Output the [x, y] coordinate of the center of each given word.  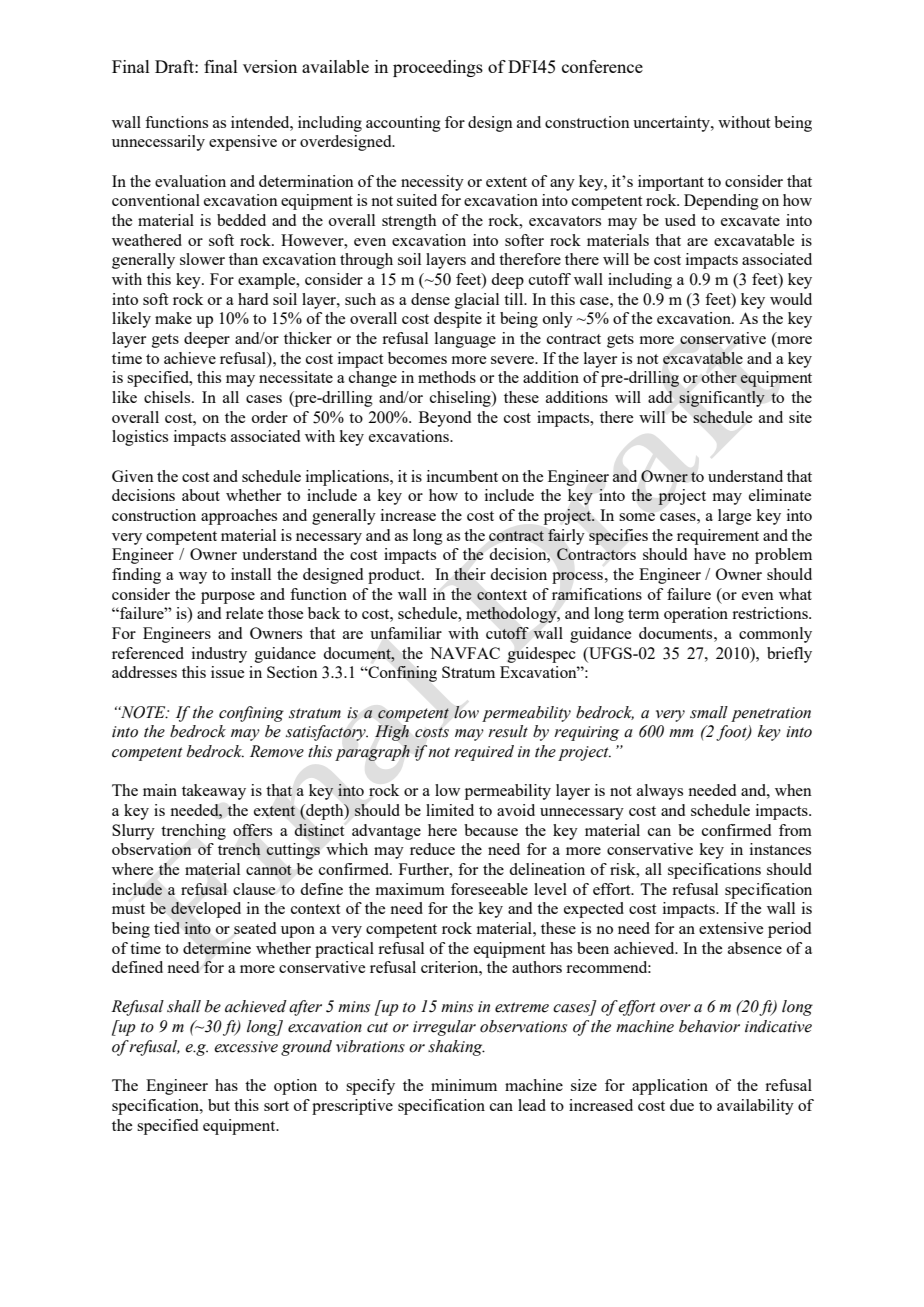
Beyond [445, 419]
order [270, 417]
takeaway [214, 792]
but [219, 1105]
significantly [722, 399]
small [709, 712]
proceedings [438, 68]
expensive [243, 143]
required [484, 753]
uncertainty [672, 124]
